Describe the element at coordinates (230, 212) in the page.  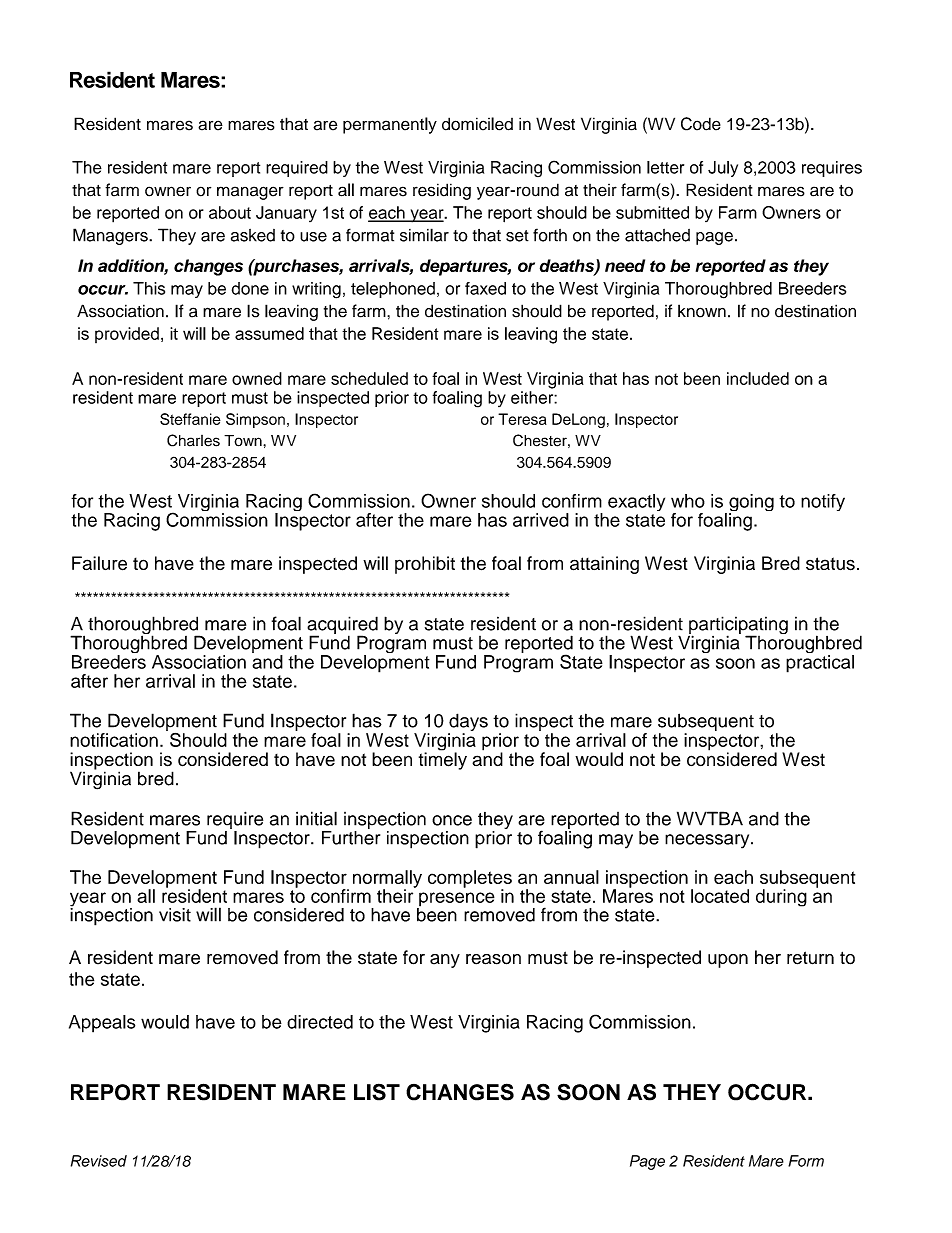
I see `about` at that location.
